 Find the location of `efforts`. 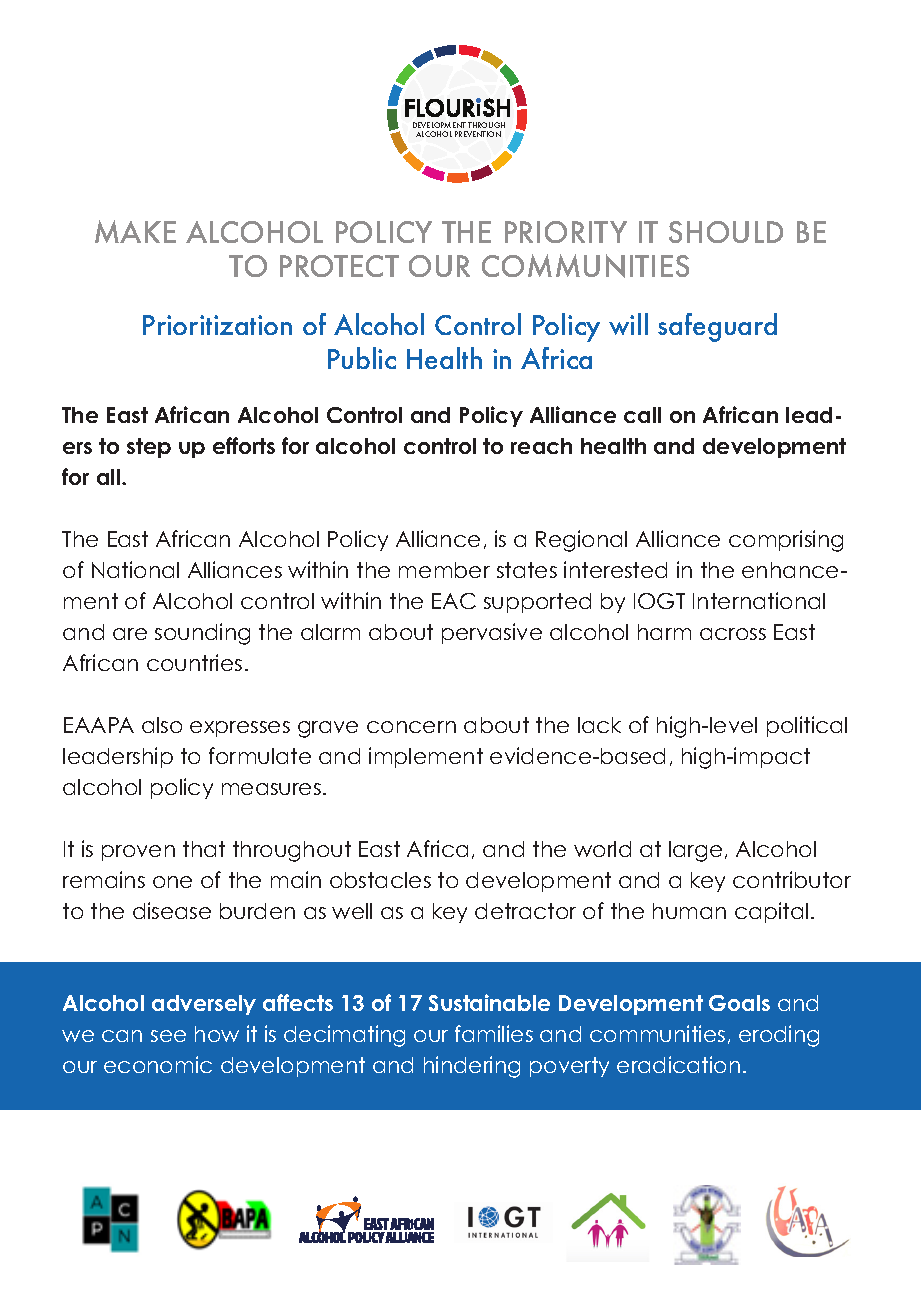

efforts is located at coordinates (244, 445).
